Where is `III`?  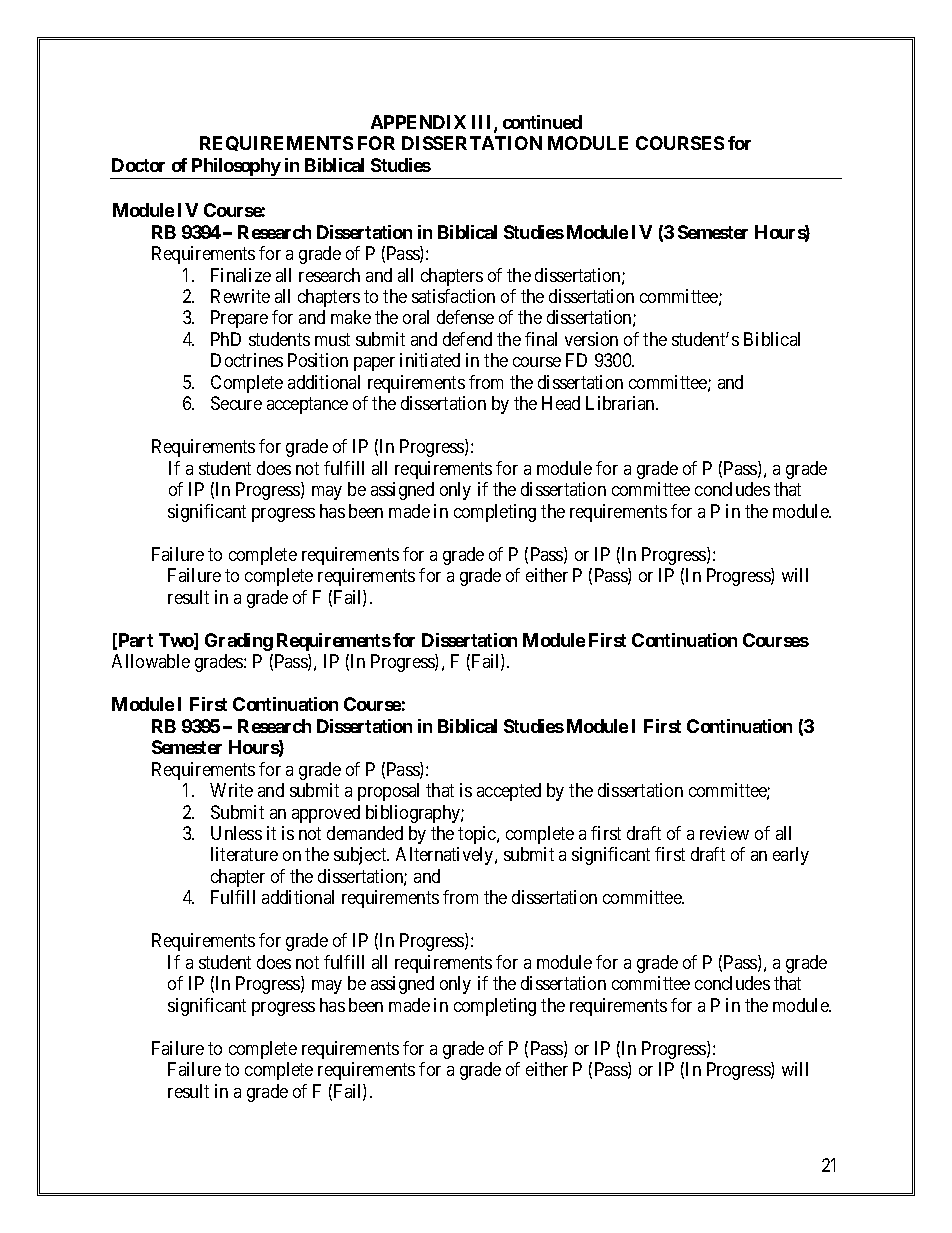
III is located at coordinates (483, 123).
